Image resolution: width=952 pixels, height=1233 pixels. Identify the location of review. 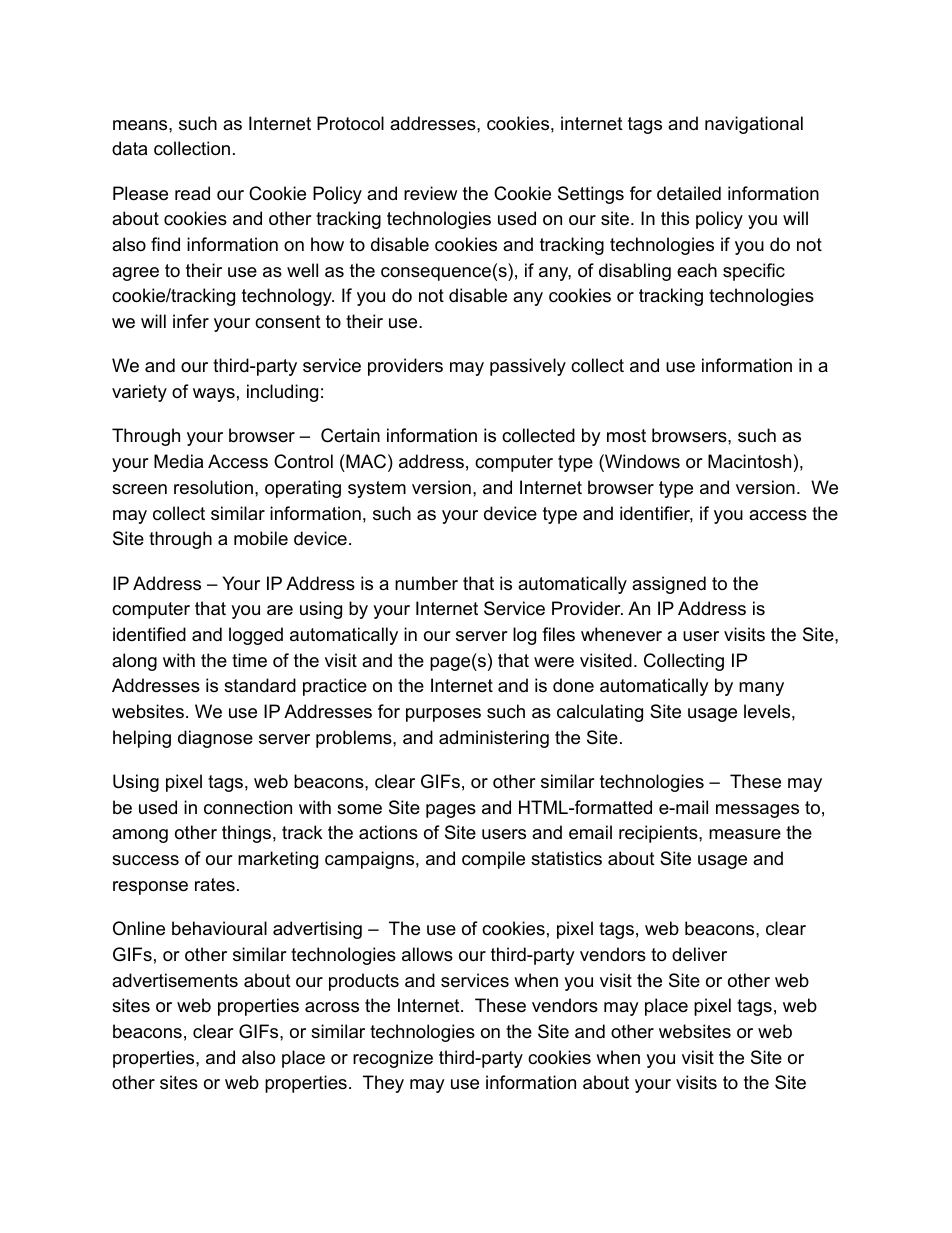
(430, 193).
